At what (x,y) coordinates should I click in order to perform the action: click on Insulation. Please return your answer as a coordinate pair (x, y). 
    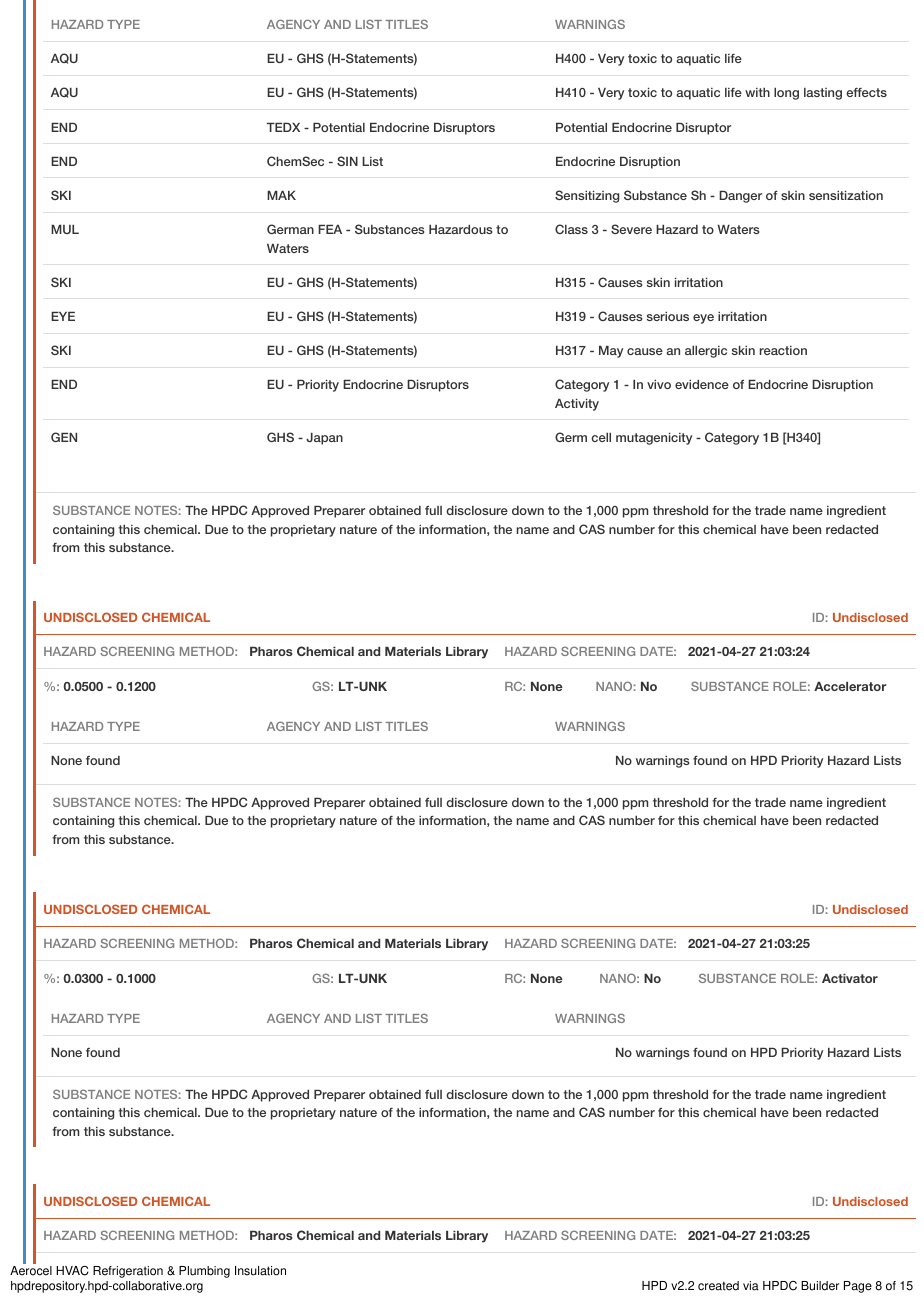
    Looking at the image, I should click on (260, 1271).
